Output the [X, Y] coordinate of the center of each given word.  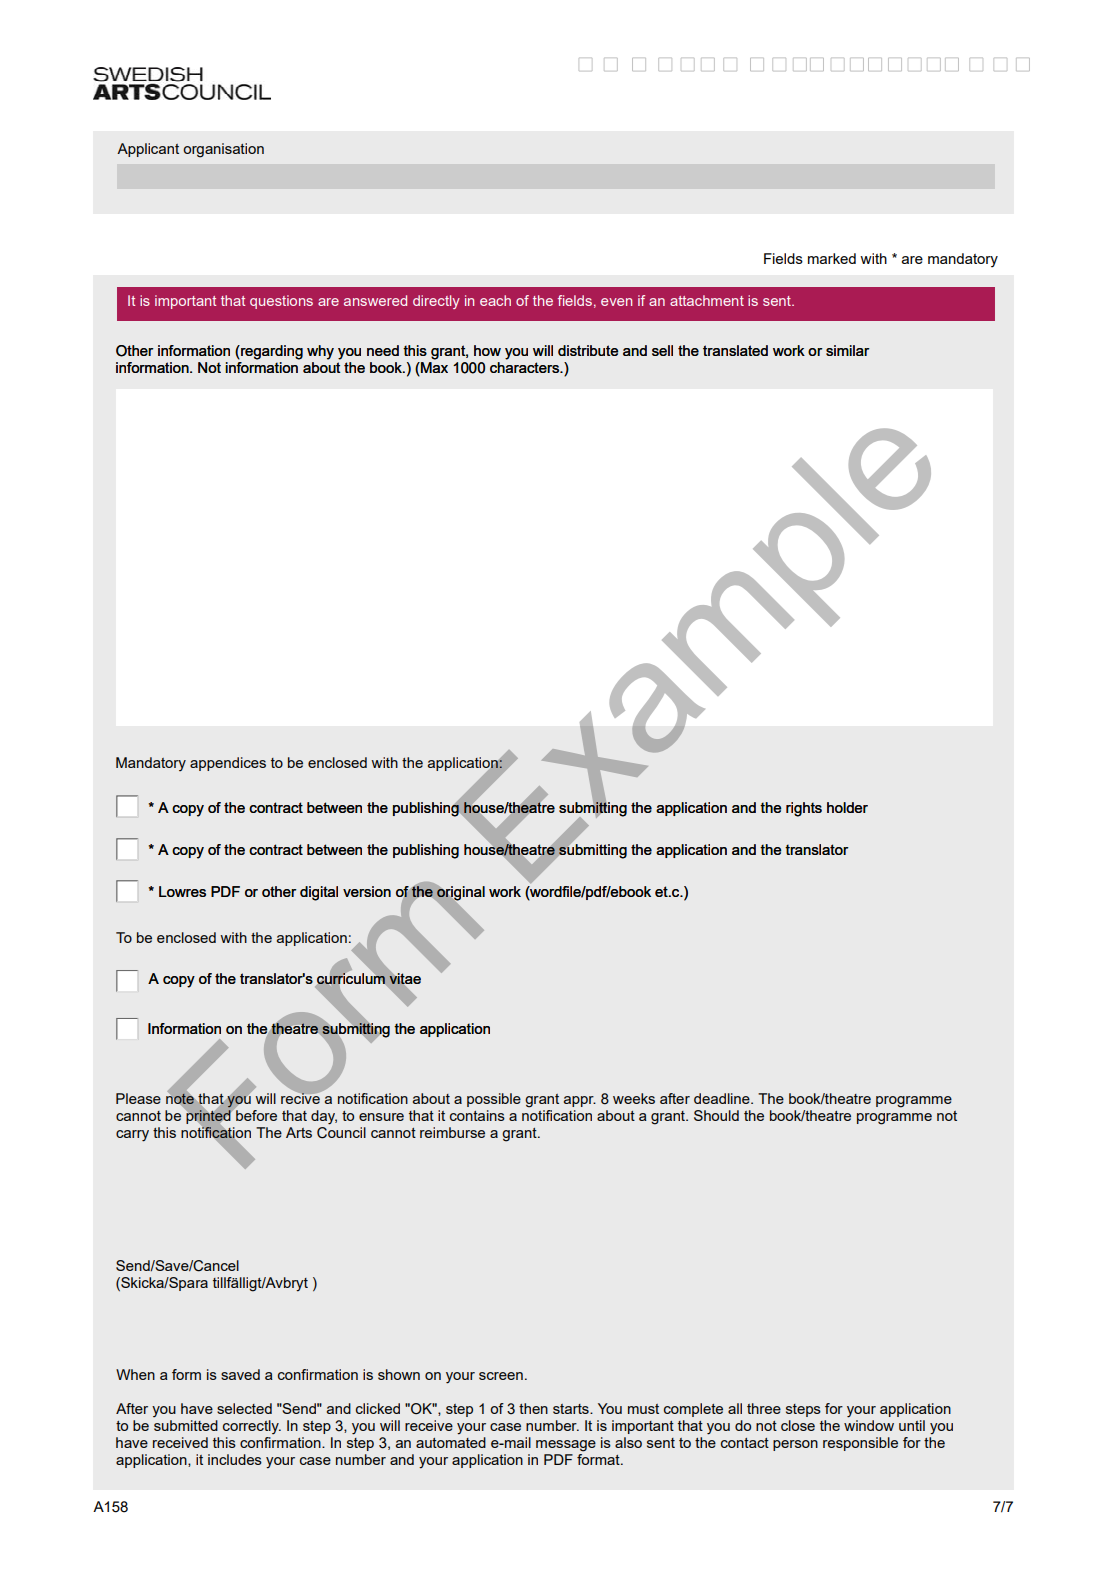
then [533, 1408]
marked [832, 258]
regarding [271, 352]
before [255, 1114]
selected [244, 1408]
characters [525, 366]
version [367, 891]
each [495, 300]
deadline [723, 1098]
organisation [223, 150]
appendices [228, 764]
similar [847, 350]
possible [494, 1100]
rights [804, 809]
